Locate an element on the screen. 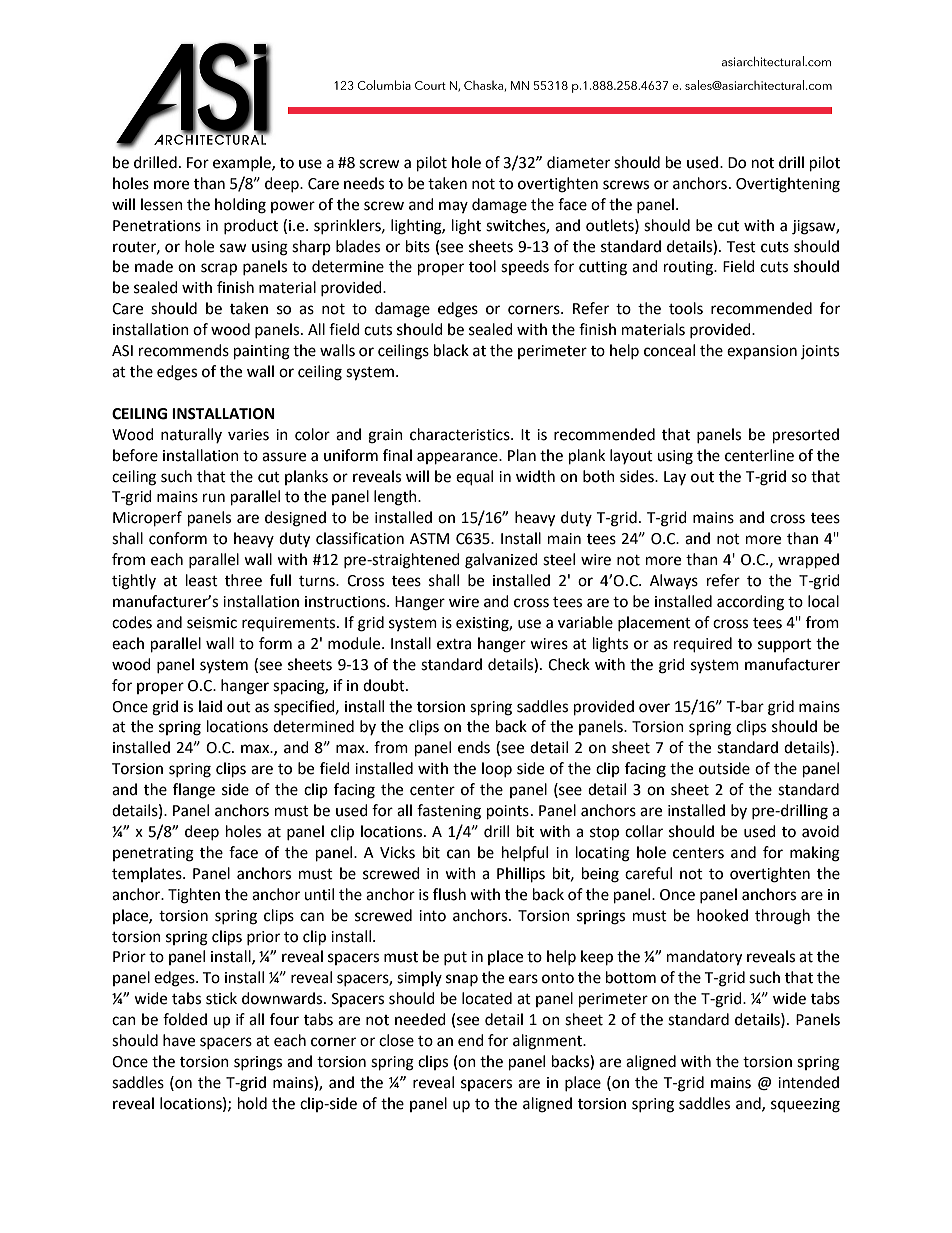  Phillips is located at coordinates (521, 875).
